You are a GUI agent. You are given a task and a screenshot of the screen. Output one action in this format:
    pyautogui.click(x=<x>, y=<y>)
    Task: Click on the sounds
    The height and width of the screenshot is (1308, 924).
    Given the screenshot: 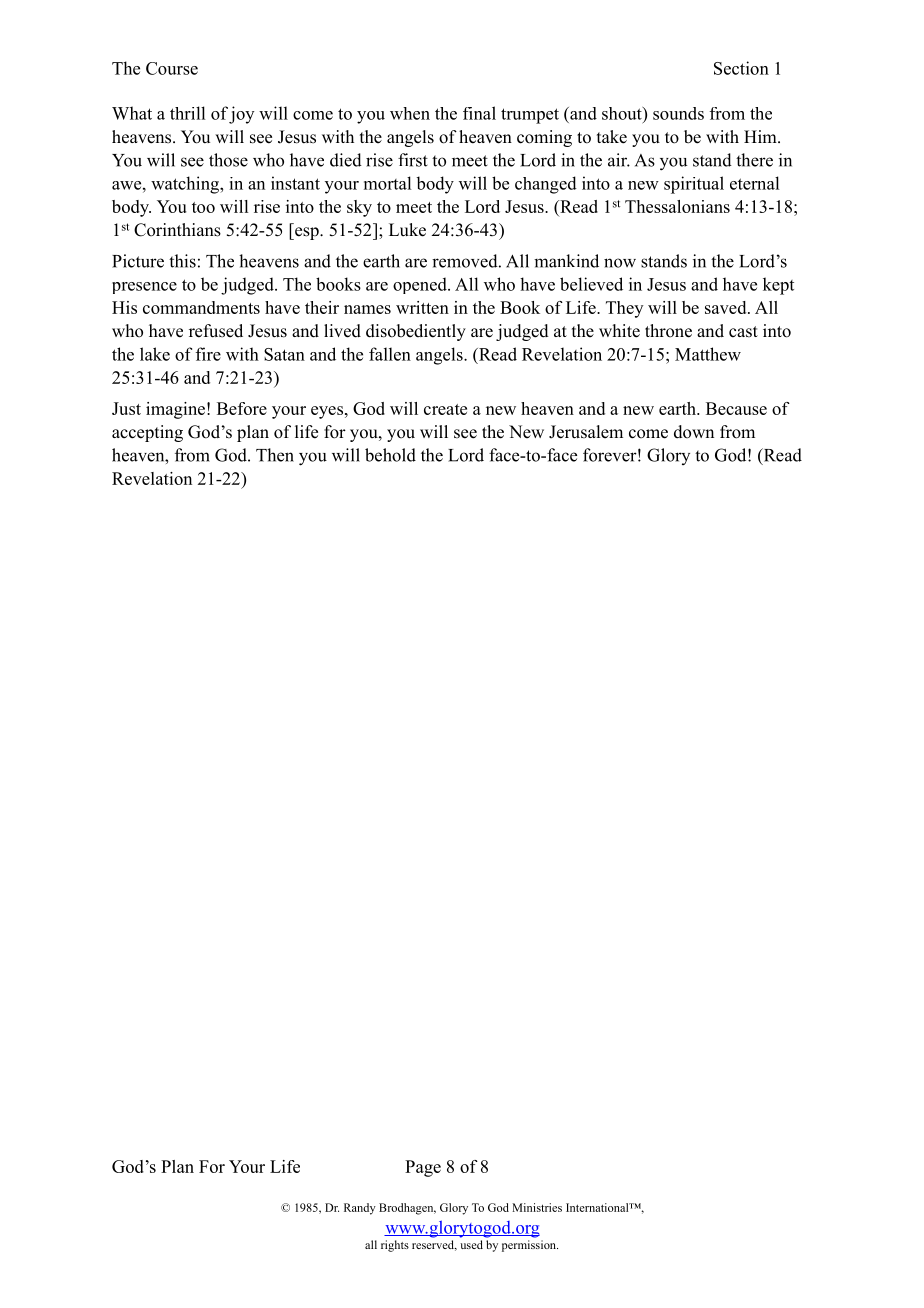 What is the action you would take?
    pyautogui.click(x=678, y=113)
